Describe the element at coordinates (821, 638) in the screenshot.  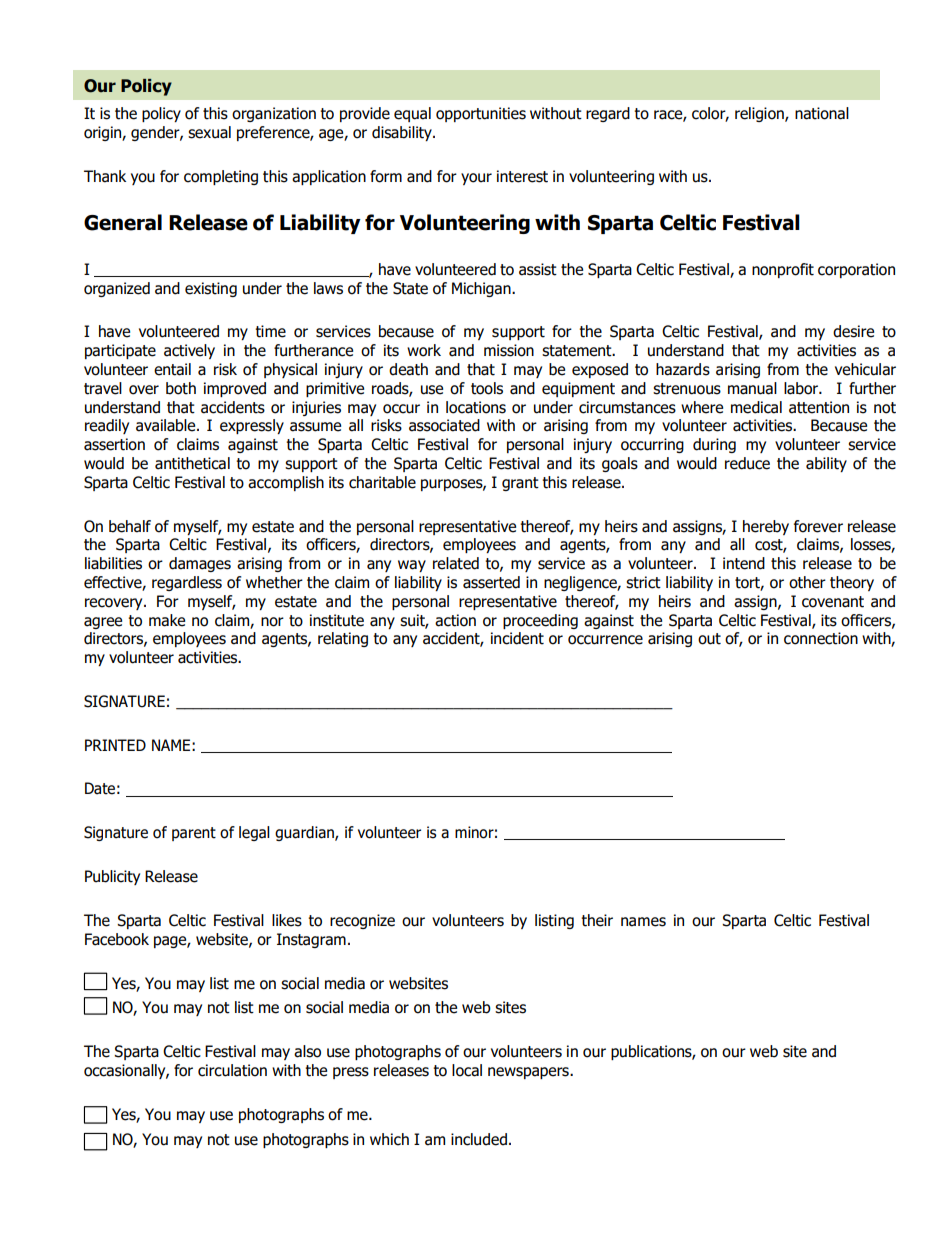
I see `connection` at that location.
